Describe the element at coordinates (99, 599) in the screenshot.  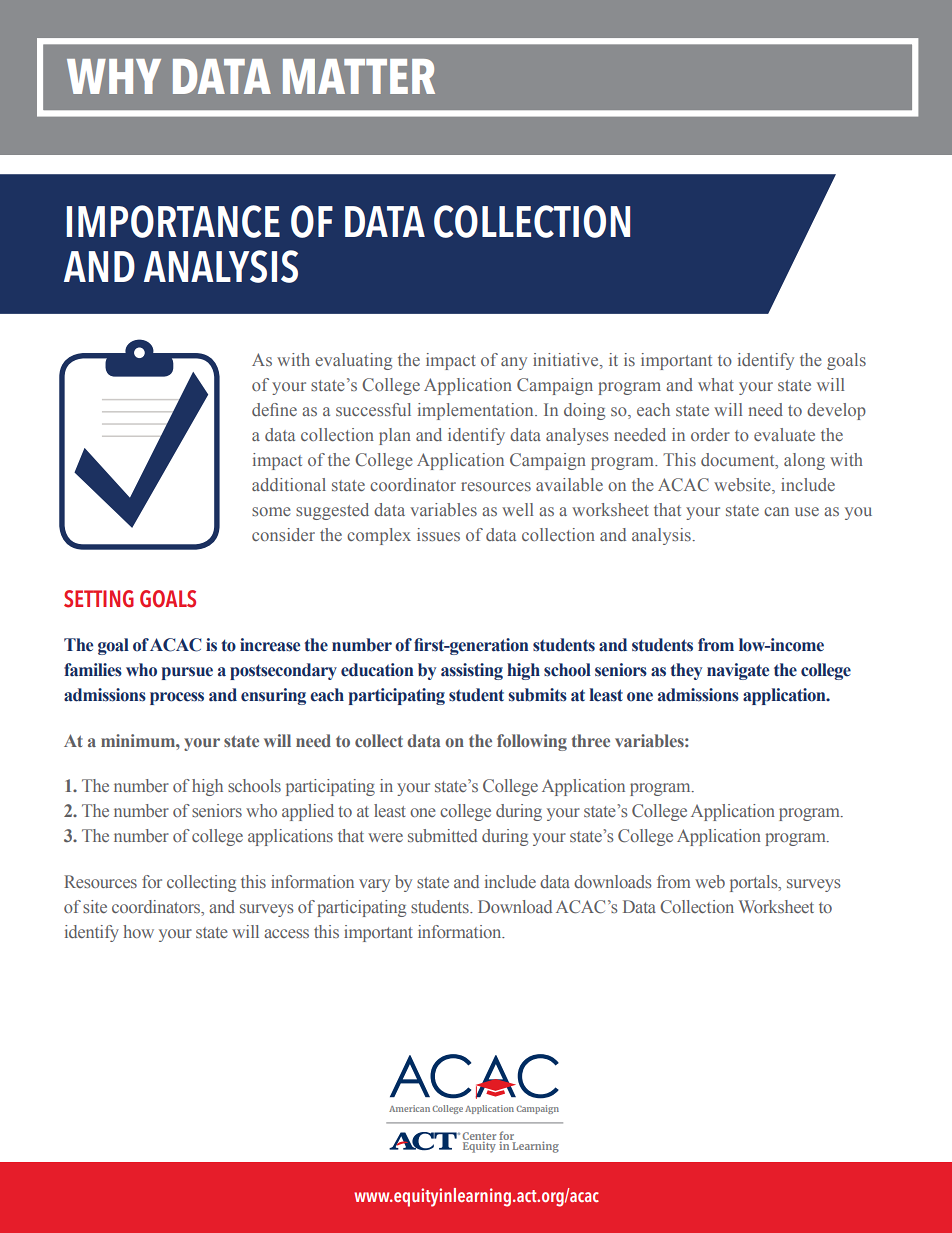
I see `SETTING` at that location.
